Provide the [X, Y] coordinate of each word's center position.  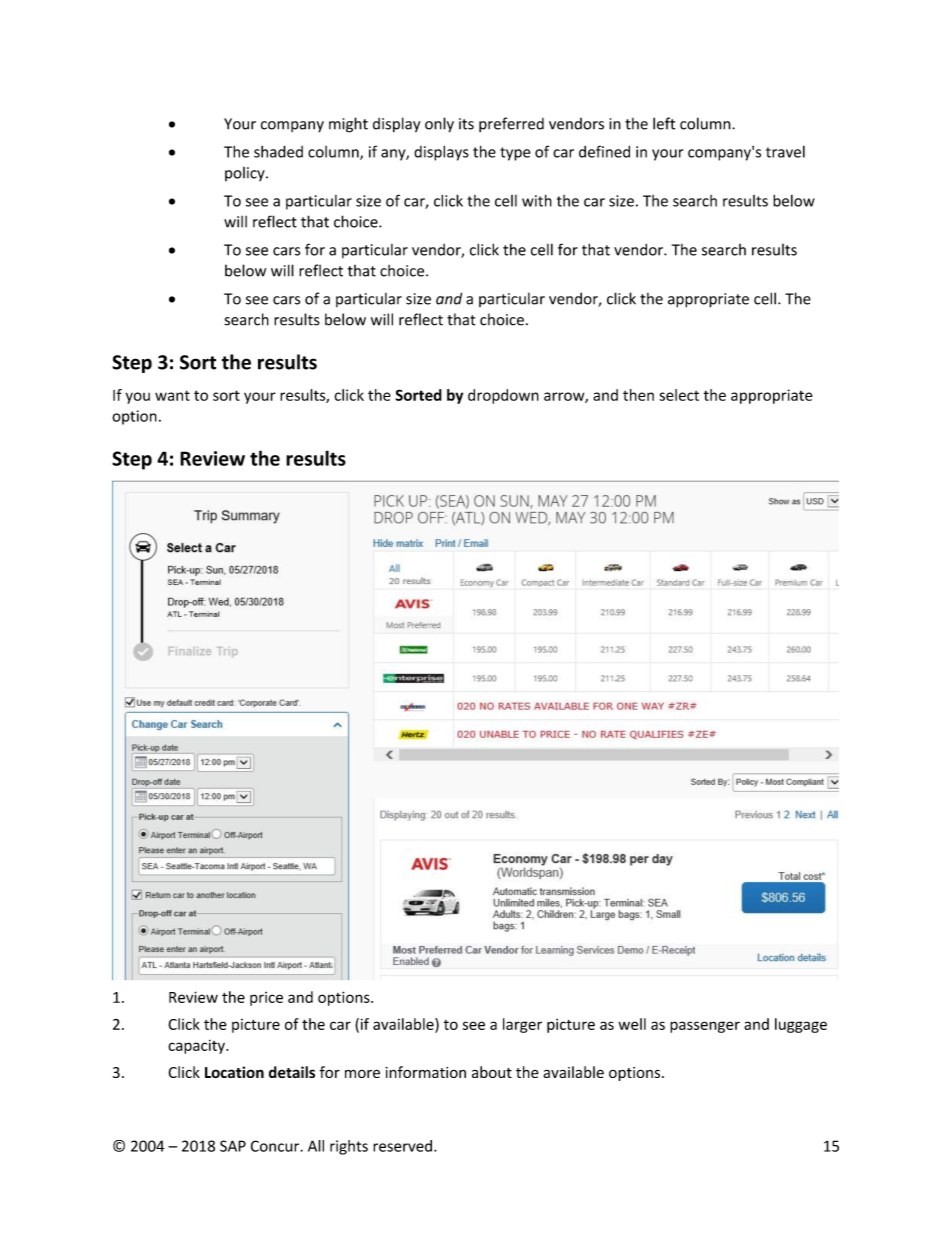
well [632, 1024]
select [679, 395]
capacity [197, 1047]
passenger [705, 1027]
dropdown [503, 396]
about [492, 1072]
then [638, 395]
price [266, 999]
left [664, 123]
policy [246, 174]
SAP [233, 1146]
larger [522, 1025]
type [515, 154]
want [172, 395]
